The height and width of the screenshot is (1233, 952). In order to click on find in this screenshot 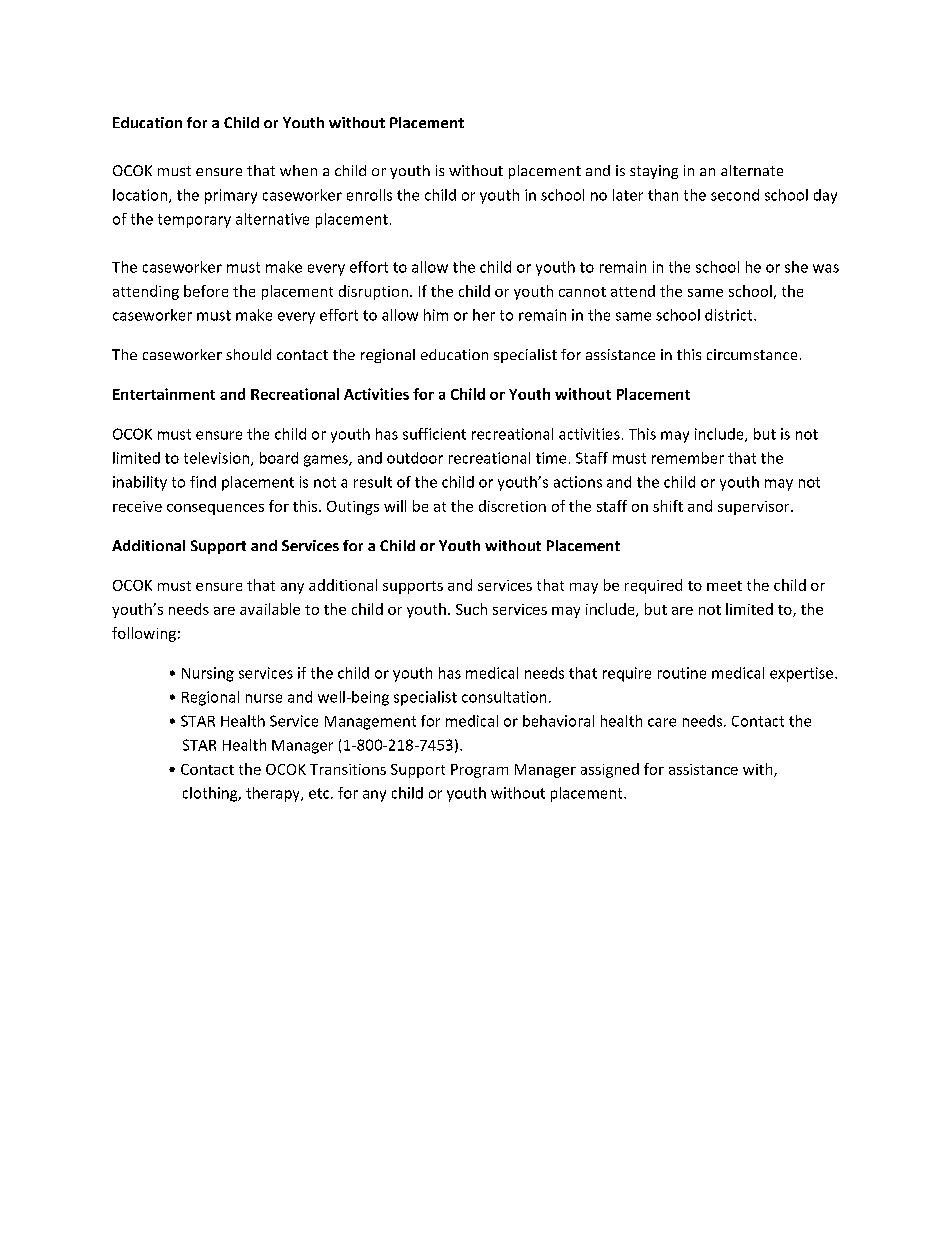, I will do `click(203, 482)`.
